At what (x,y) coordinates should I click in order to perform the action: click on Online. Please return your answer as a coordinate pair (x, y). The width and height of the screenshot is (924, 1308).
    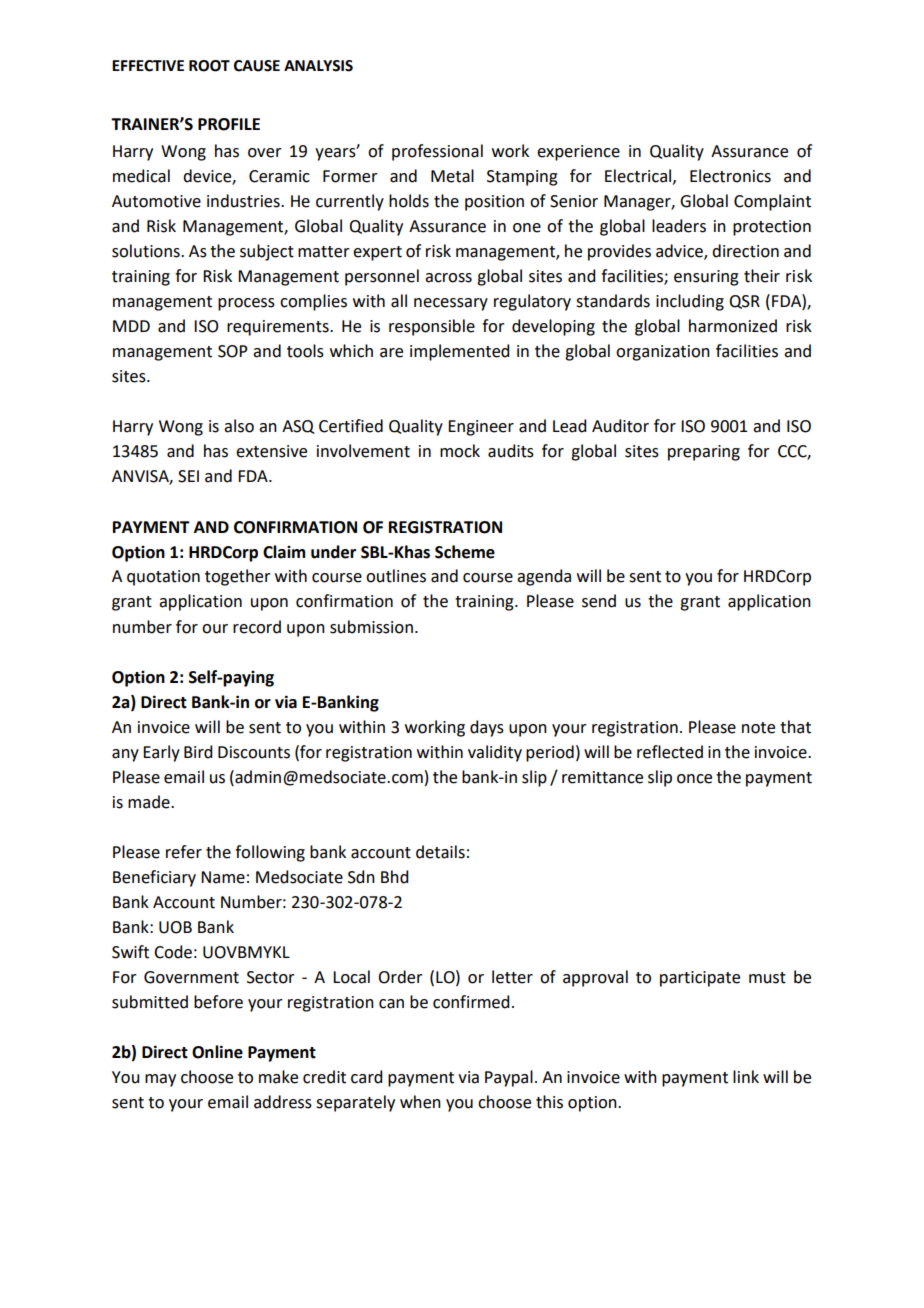
    Looking at the image, I should click on (217, 1052).
